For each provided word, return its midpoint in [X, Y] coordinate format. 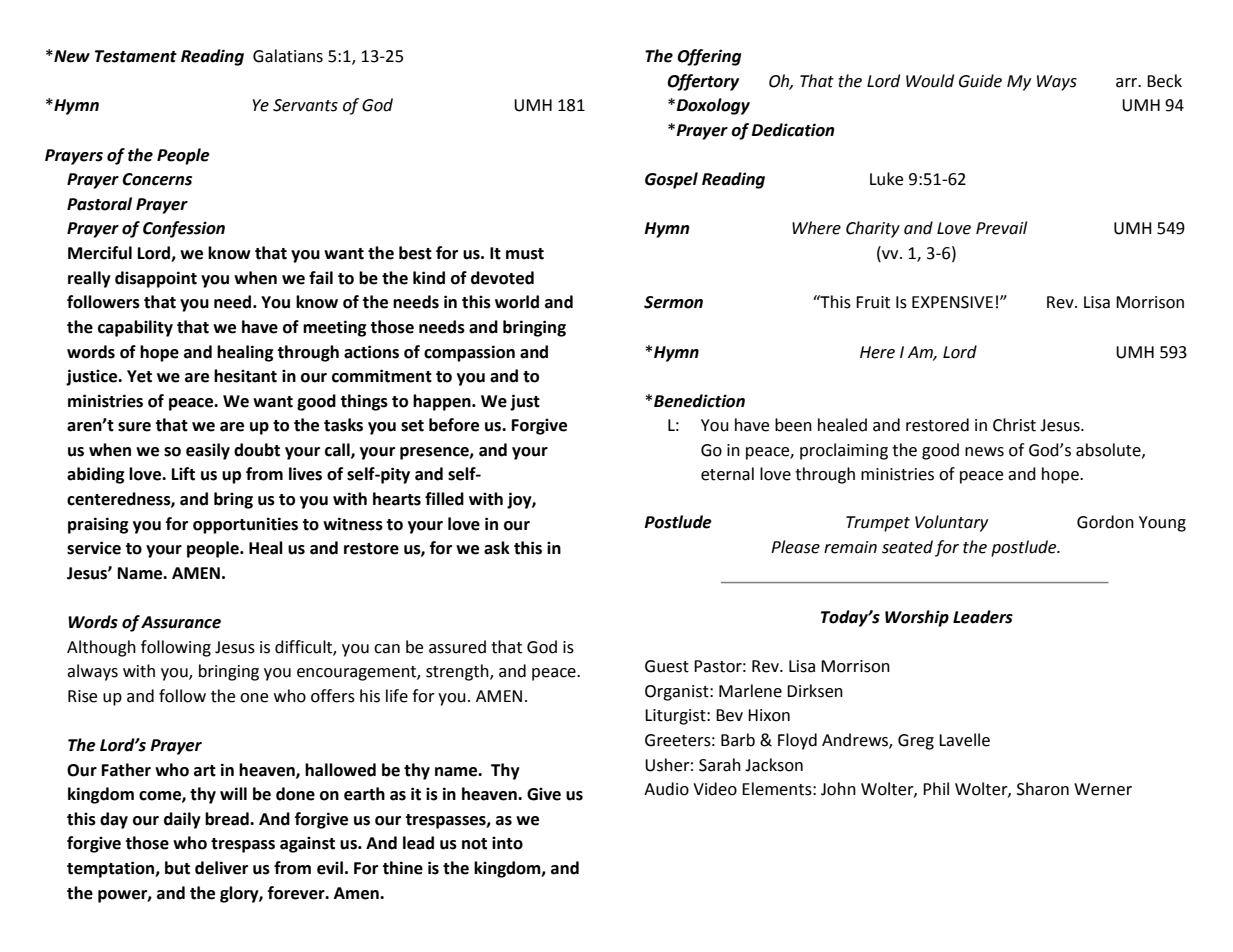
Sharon [1043, 789]
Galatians [288, 56]
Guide [980, 81]
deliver [221, 868]
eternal [727, 474]
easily [208, 451]
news [984, 452]
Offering [709, 57]
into [507, 843]
